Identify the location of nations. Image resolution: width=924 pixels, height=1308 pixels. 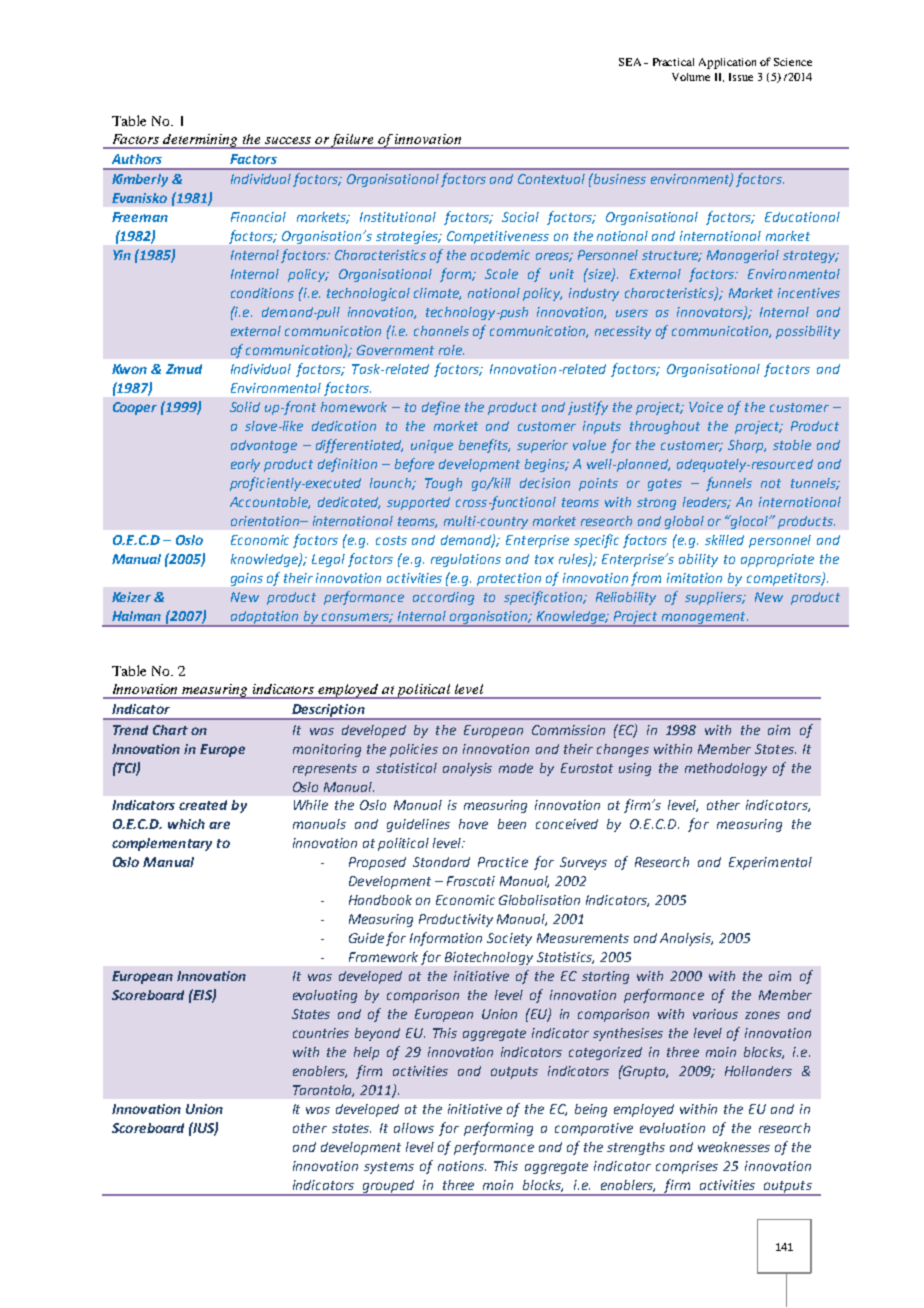
(462, 1166).
